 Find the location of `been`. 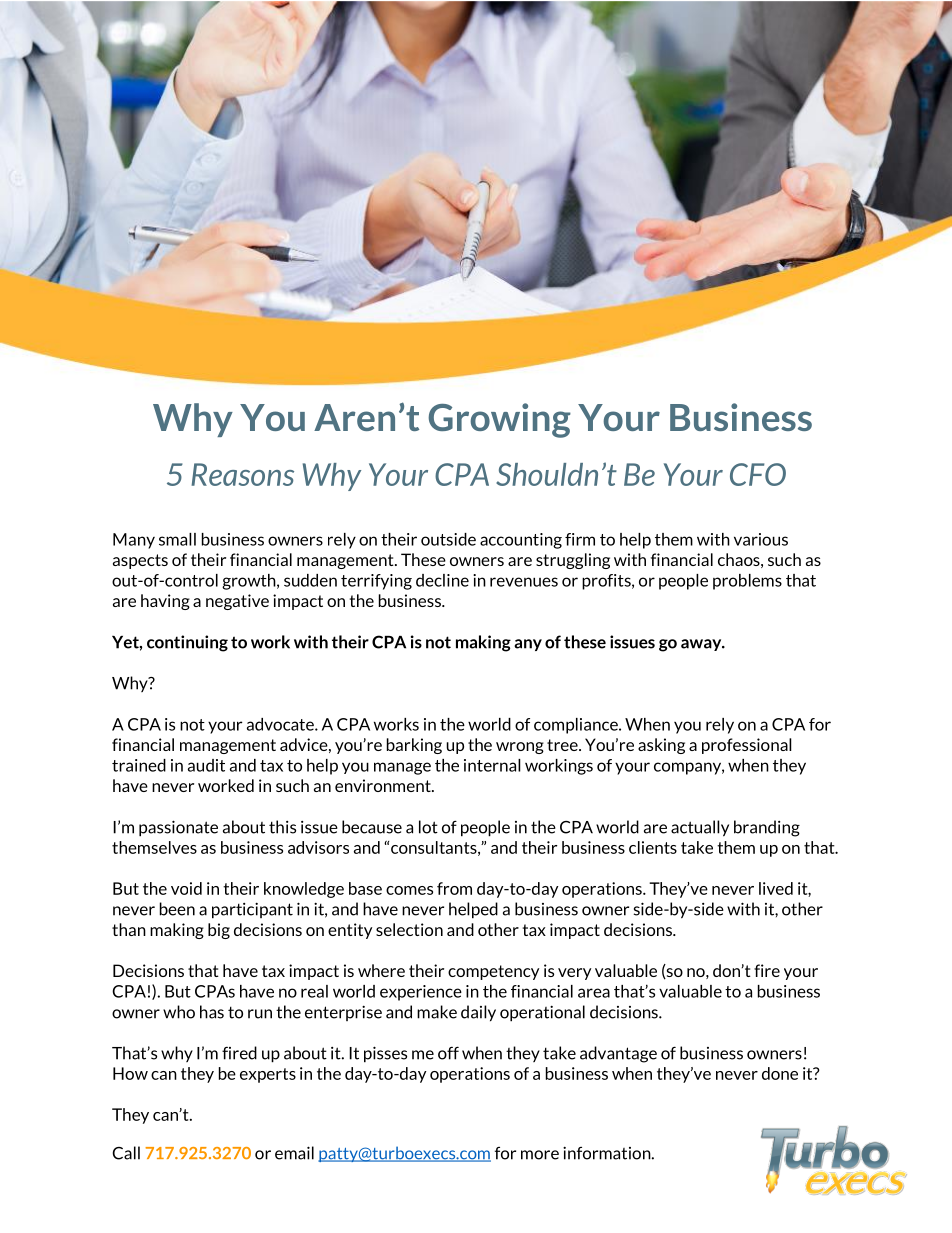

been is located at coordinates (177, 909).
